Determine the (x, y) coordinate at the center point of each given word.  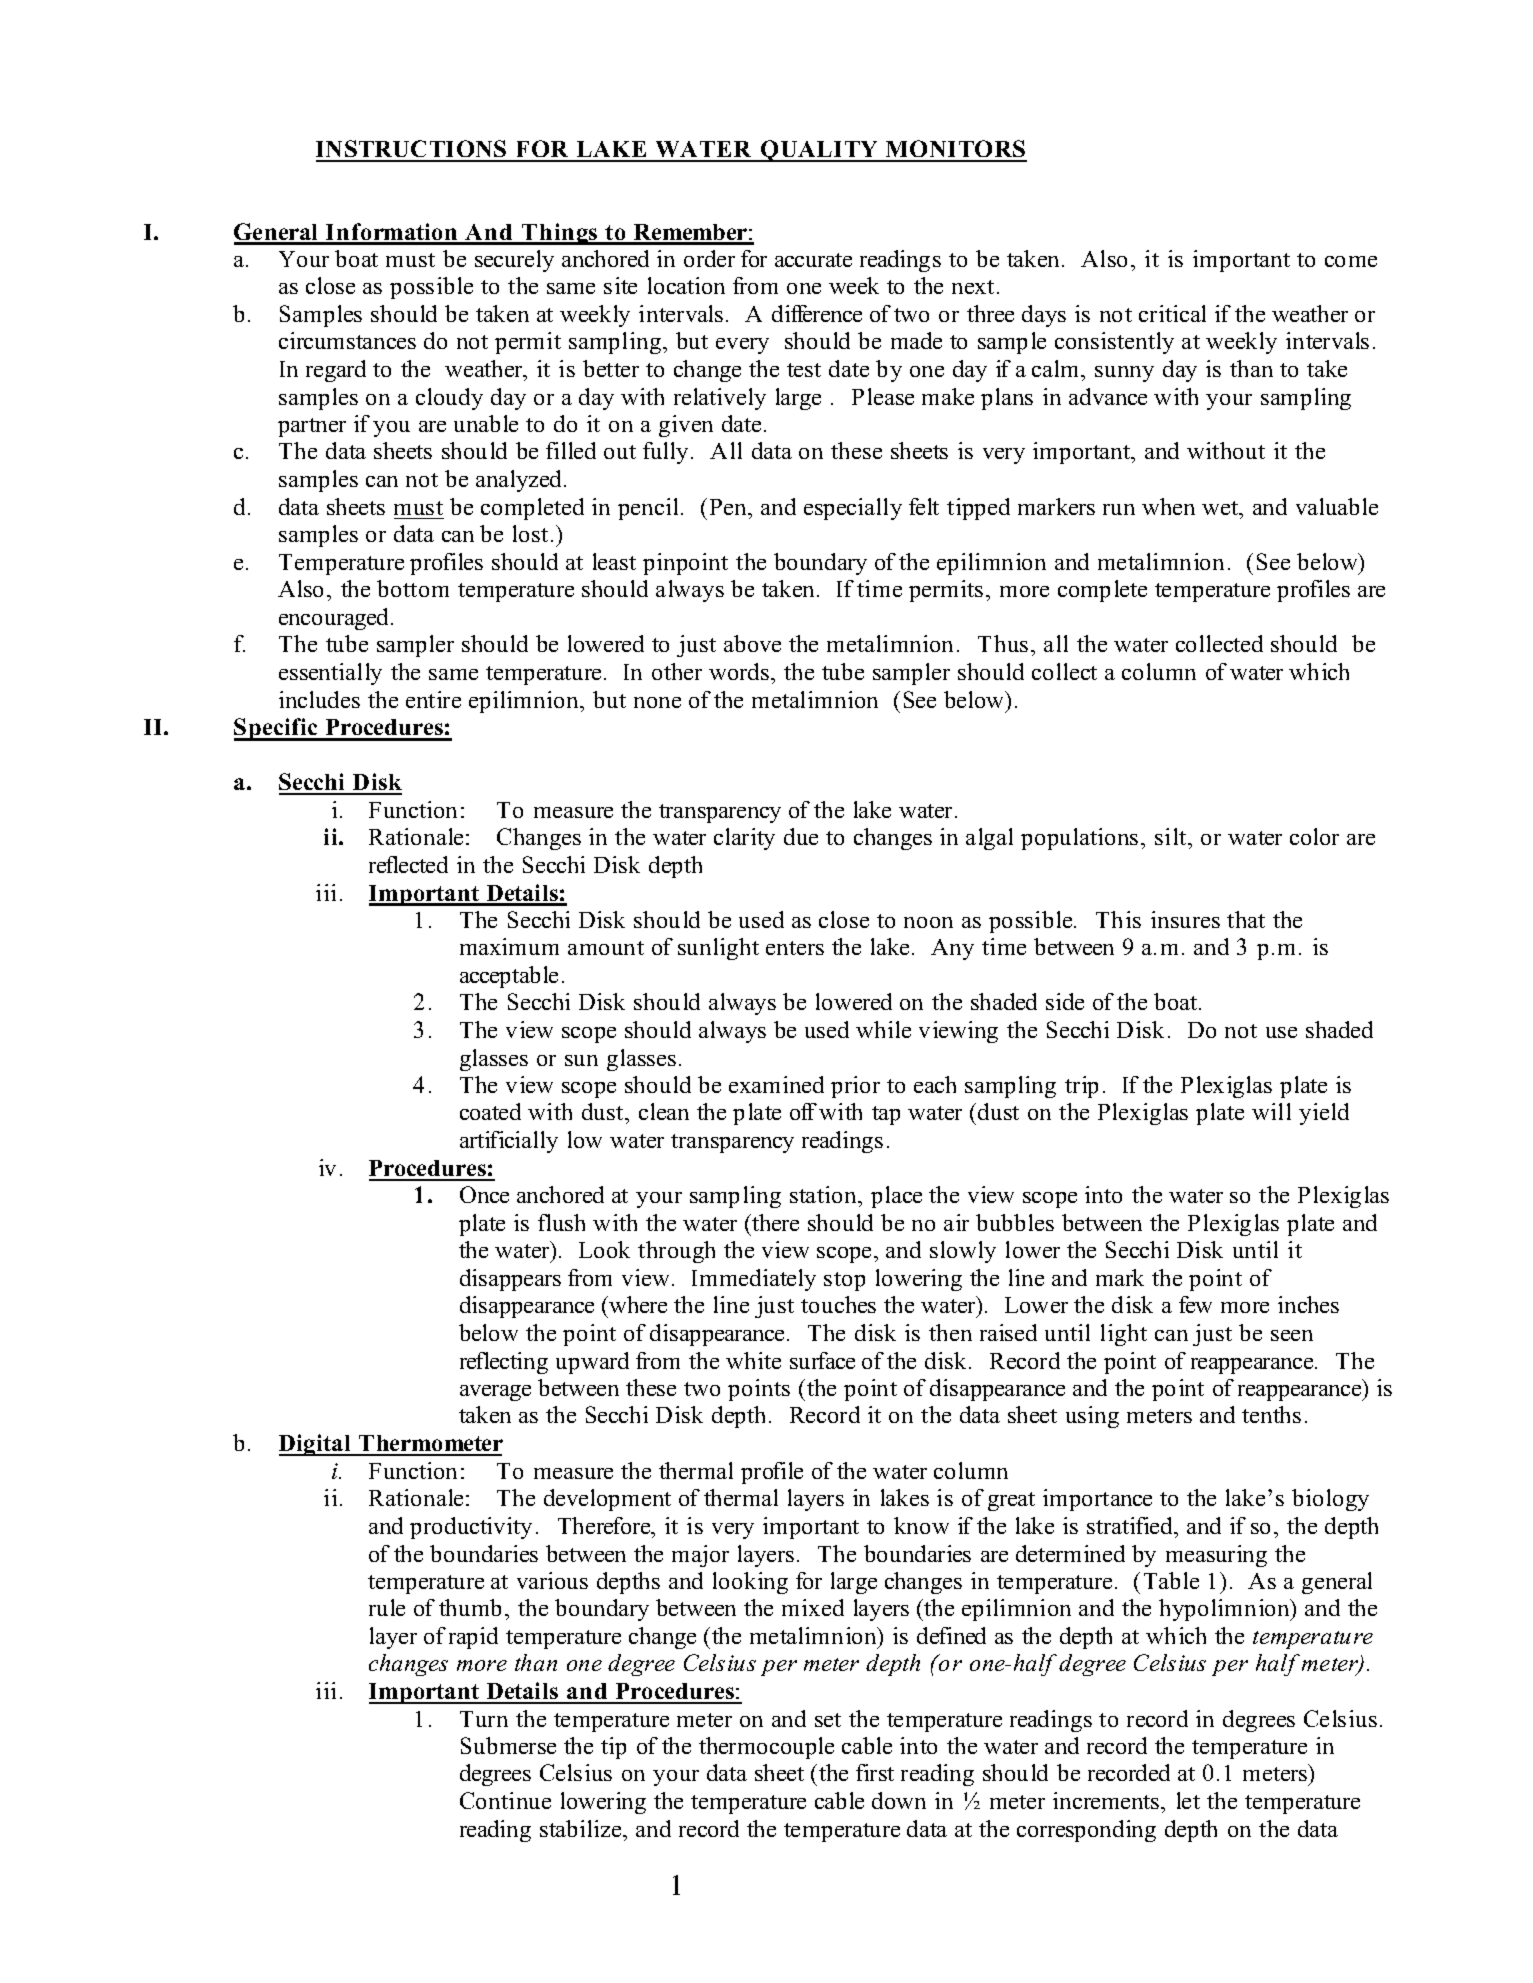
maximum (509, 946)
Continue (505, 1800)
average (495, 1393)
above (752, 643)
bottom (413, 588)
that (1246, 919)
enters (795, 948)
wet (1221, 508)
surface (822, 1360)
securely (514, 261)
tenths (1271, 1414)
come (1351, 261)
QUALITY (820, 151)
